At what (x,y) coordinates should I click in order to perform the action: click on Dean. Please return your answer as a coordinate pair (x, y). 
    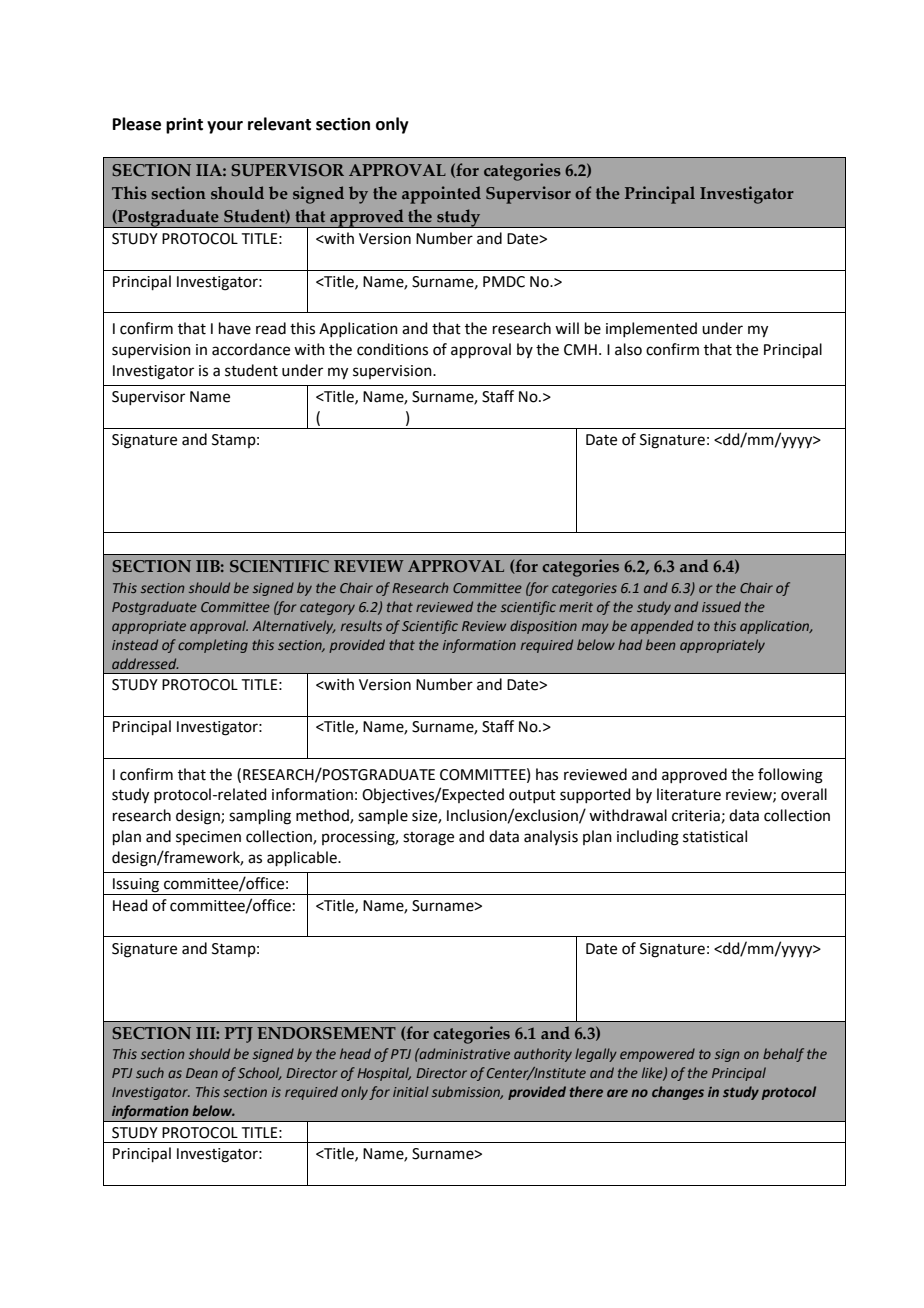
    Looking at the image, I should click on (202, 1073).
